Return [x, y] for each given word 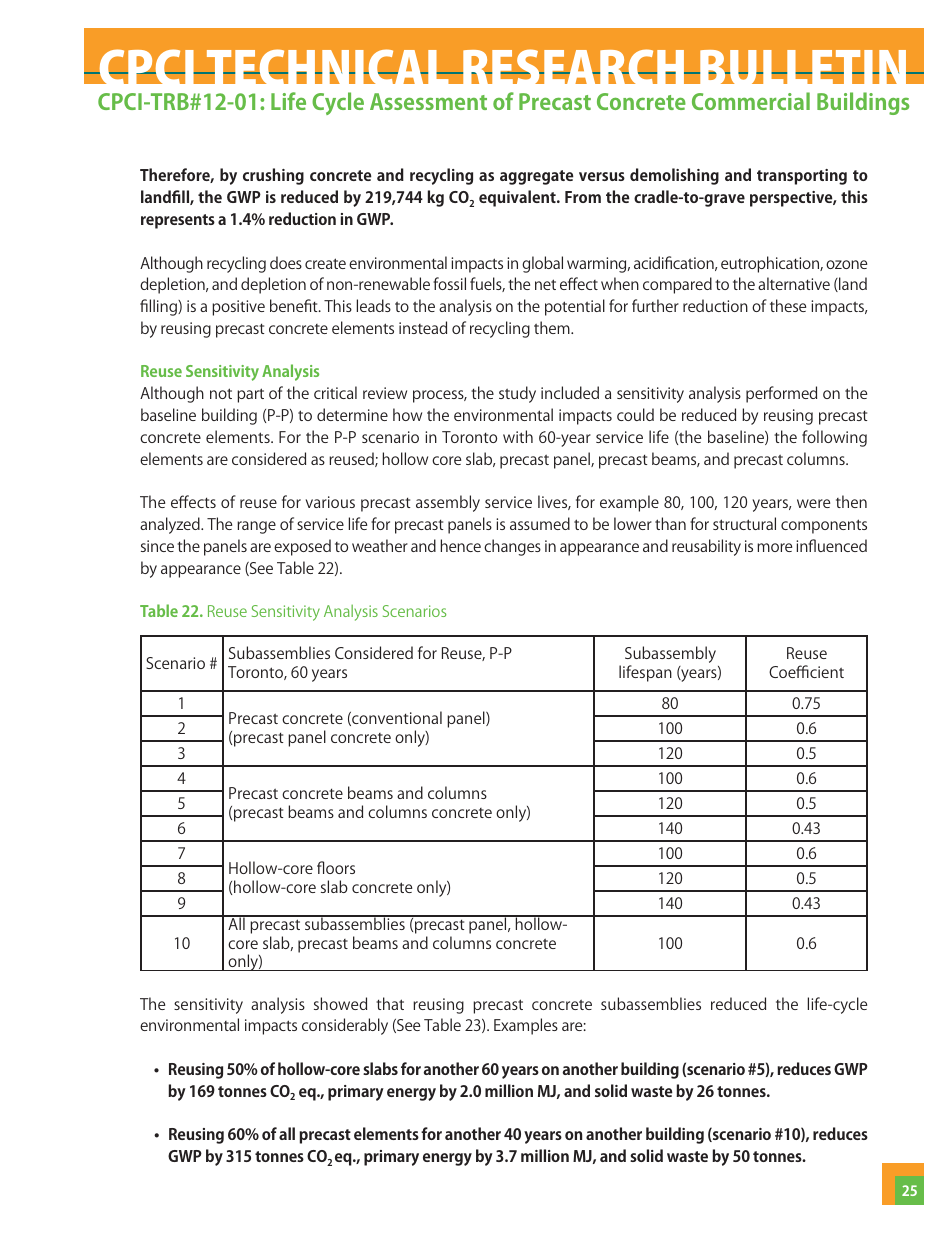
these [788, 305]
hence [461, 545]
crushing [273, 176]
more [774, 547]
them [553, 327]
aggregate [537, 177]
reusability [706, 547]
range [256, 527]
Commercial [751, 101]
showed [340, 1003]
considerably [345, 1026]
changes [512, 547]
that [390, 1003]
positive [238, 308]
